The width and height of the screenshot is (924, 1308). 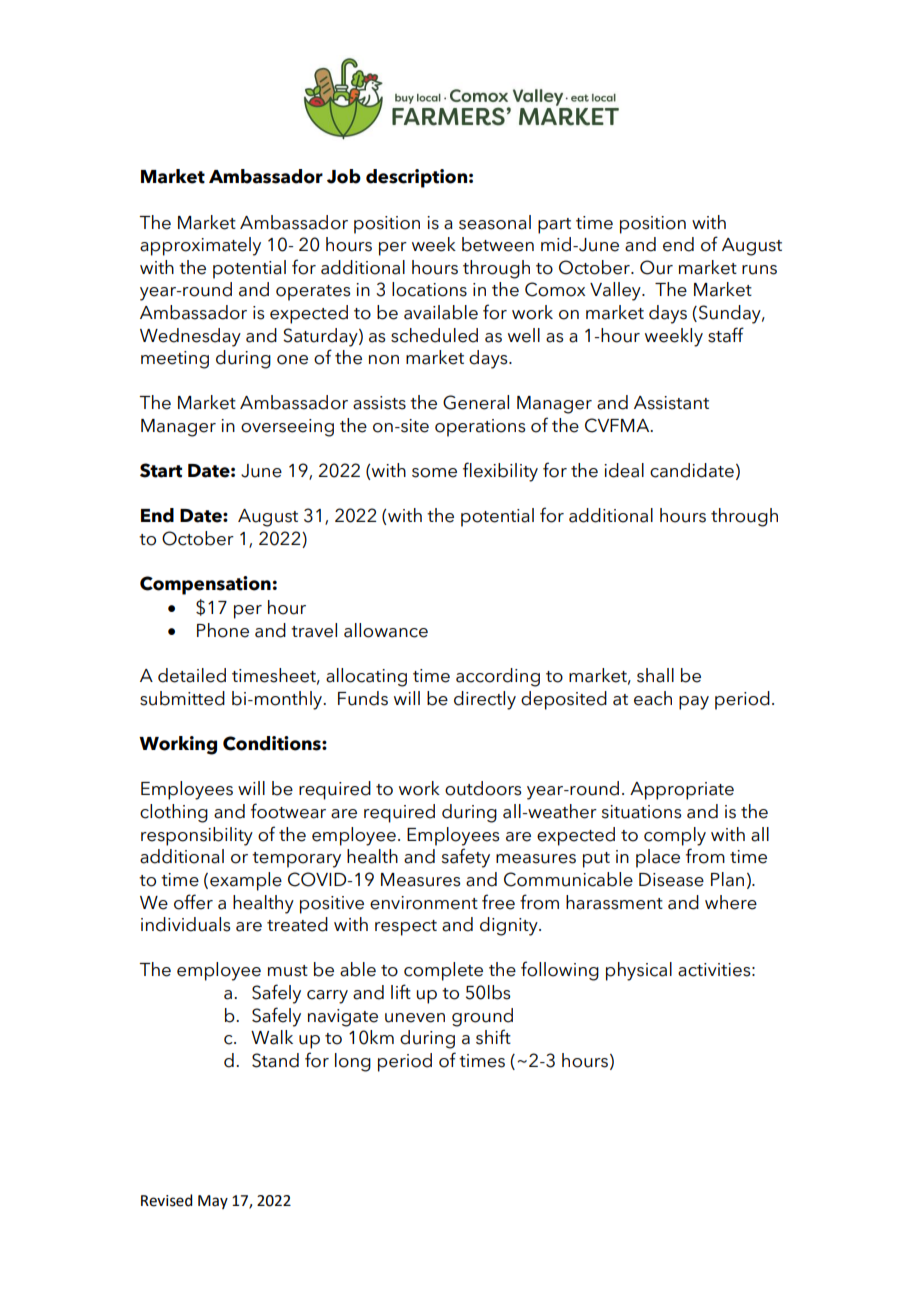 I want to click on directly, so click(x=485, y=700).
